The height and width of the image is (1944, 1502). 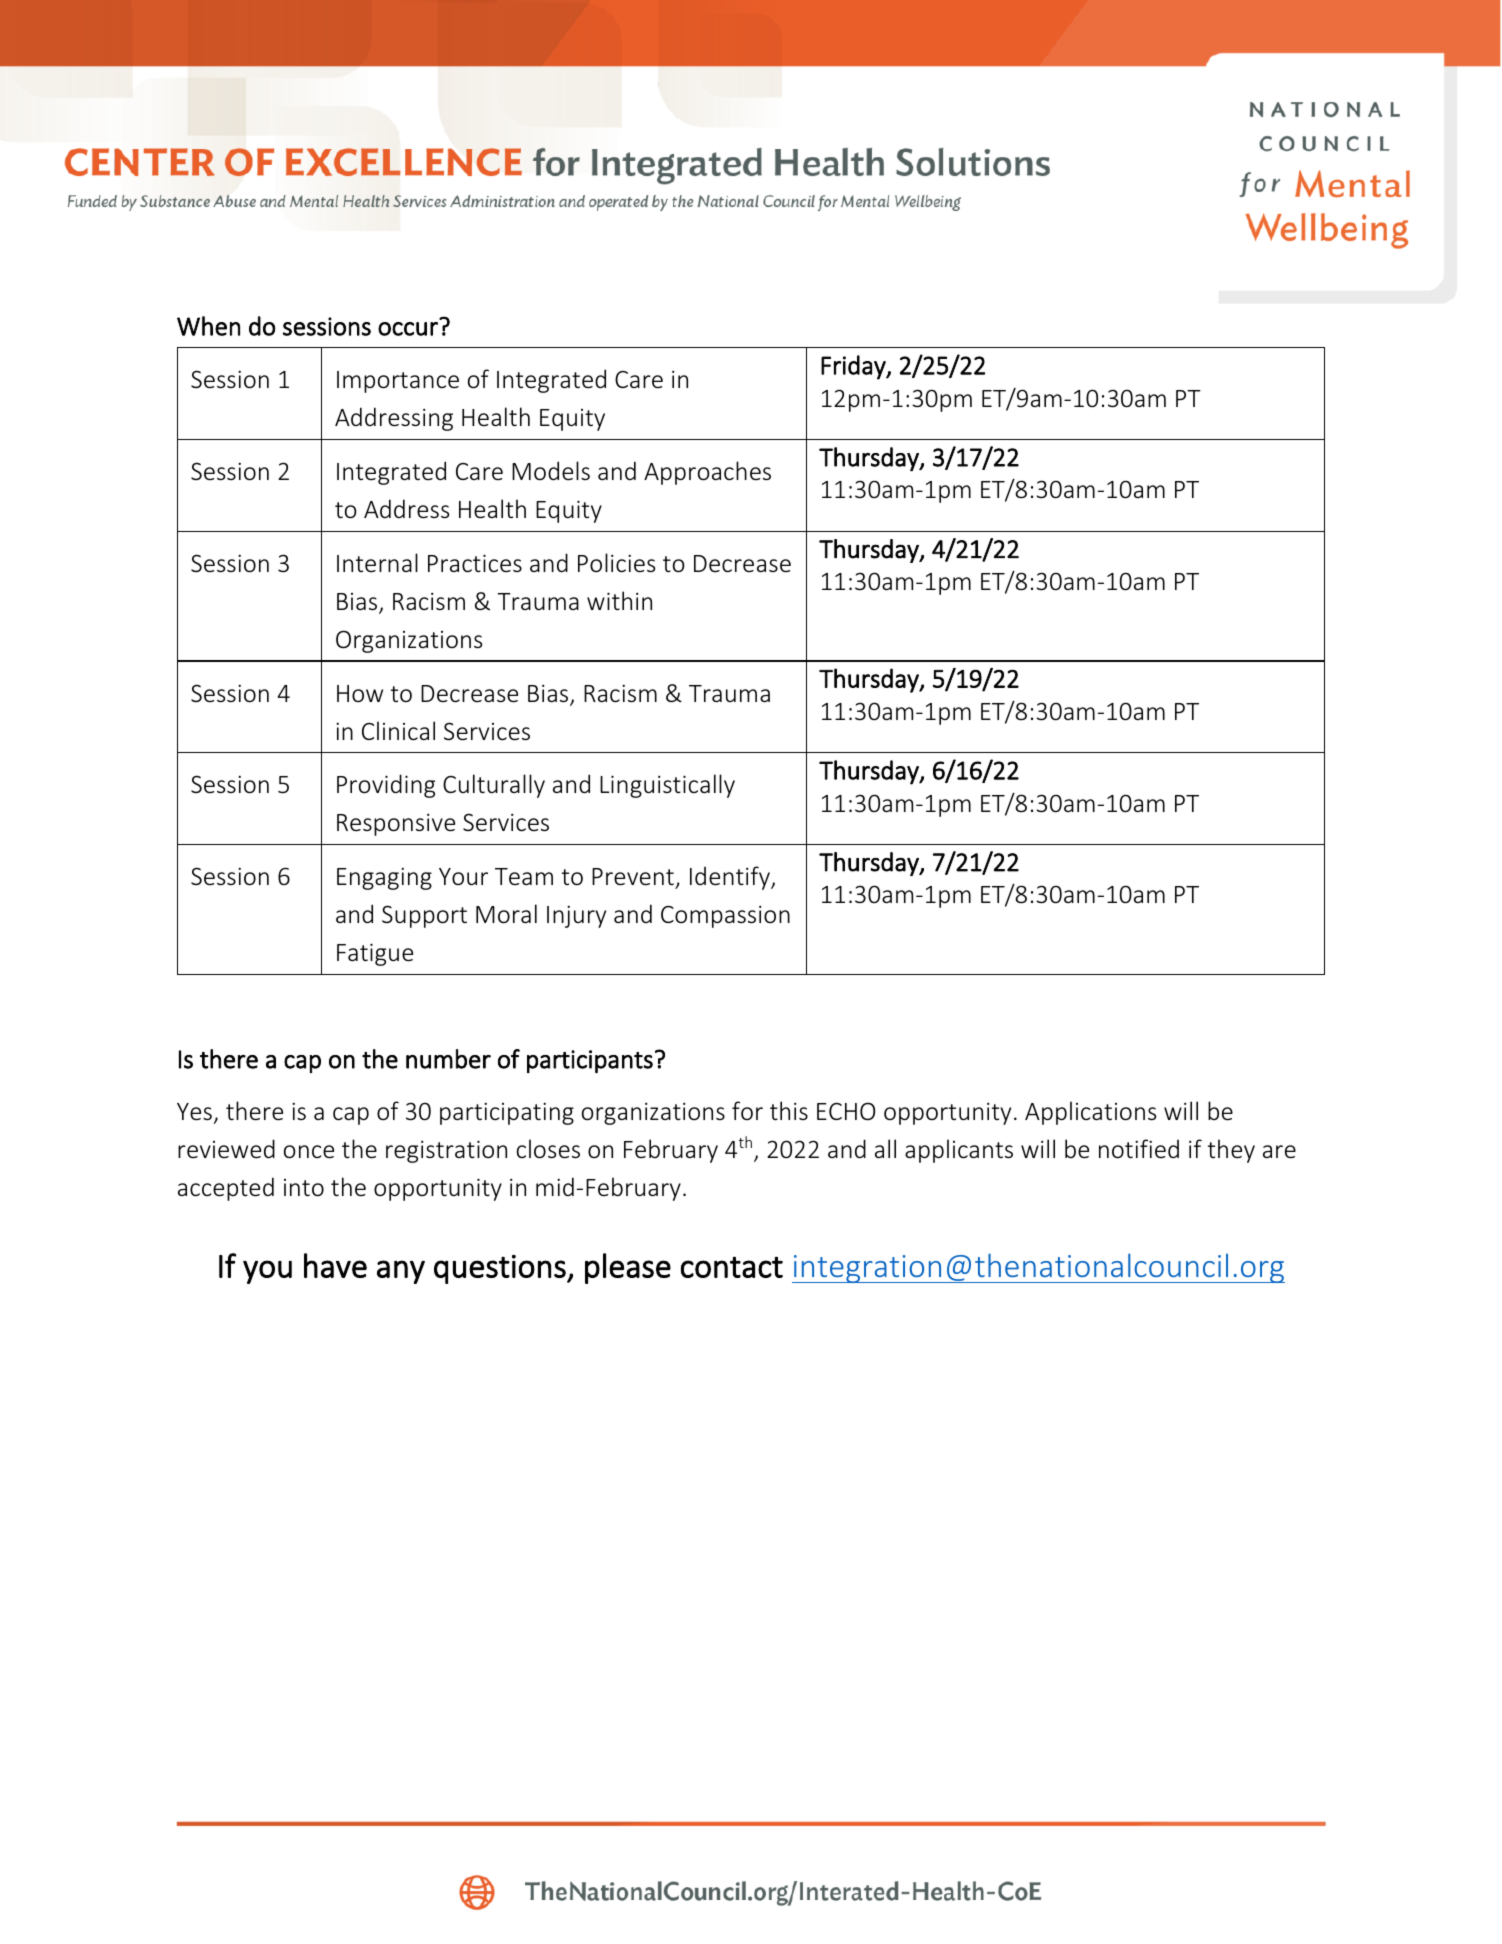 What do you see at coordinates (707, 473) in the image?
I see `Approaches` at bounding box center [707, 473].
